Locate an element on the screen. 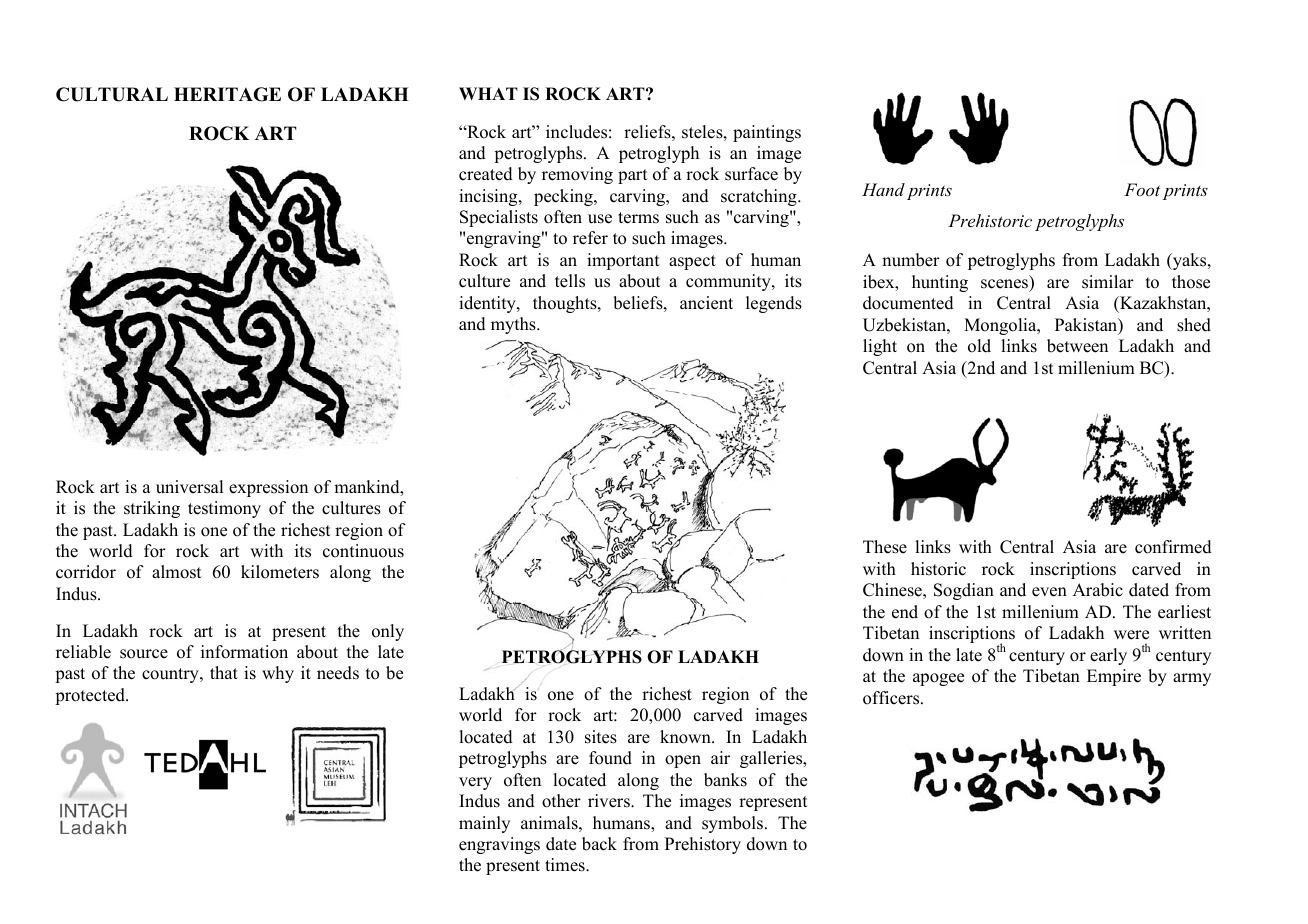  mainly is located at coordinates (484, 824).
